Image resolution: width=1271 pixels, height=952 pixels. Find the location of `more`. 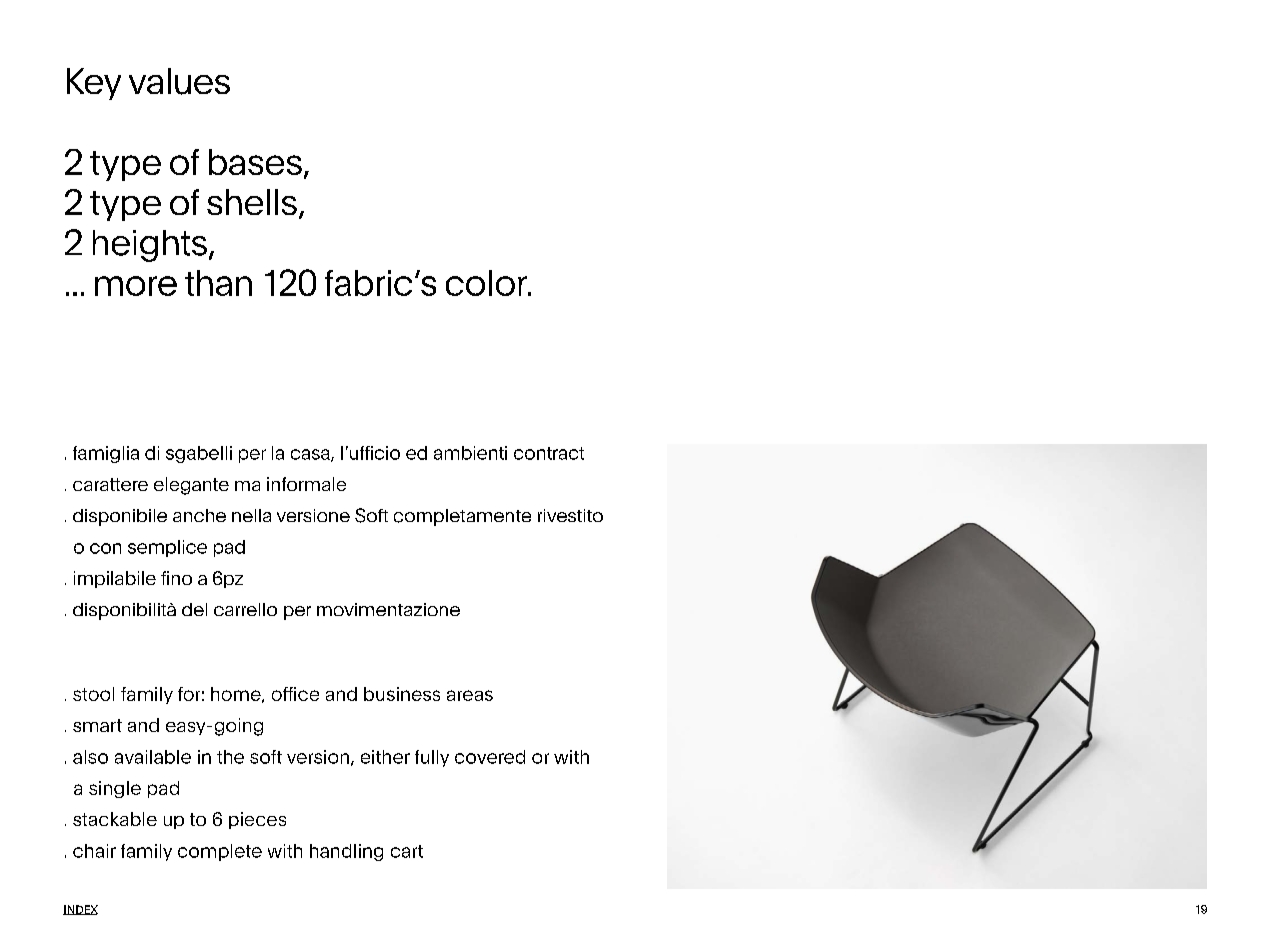

more is located at coordinates (136, 286).
